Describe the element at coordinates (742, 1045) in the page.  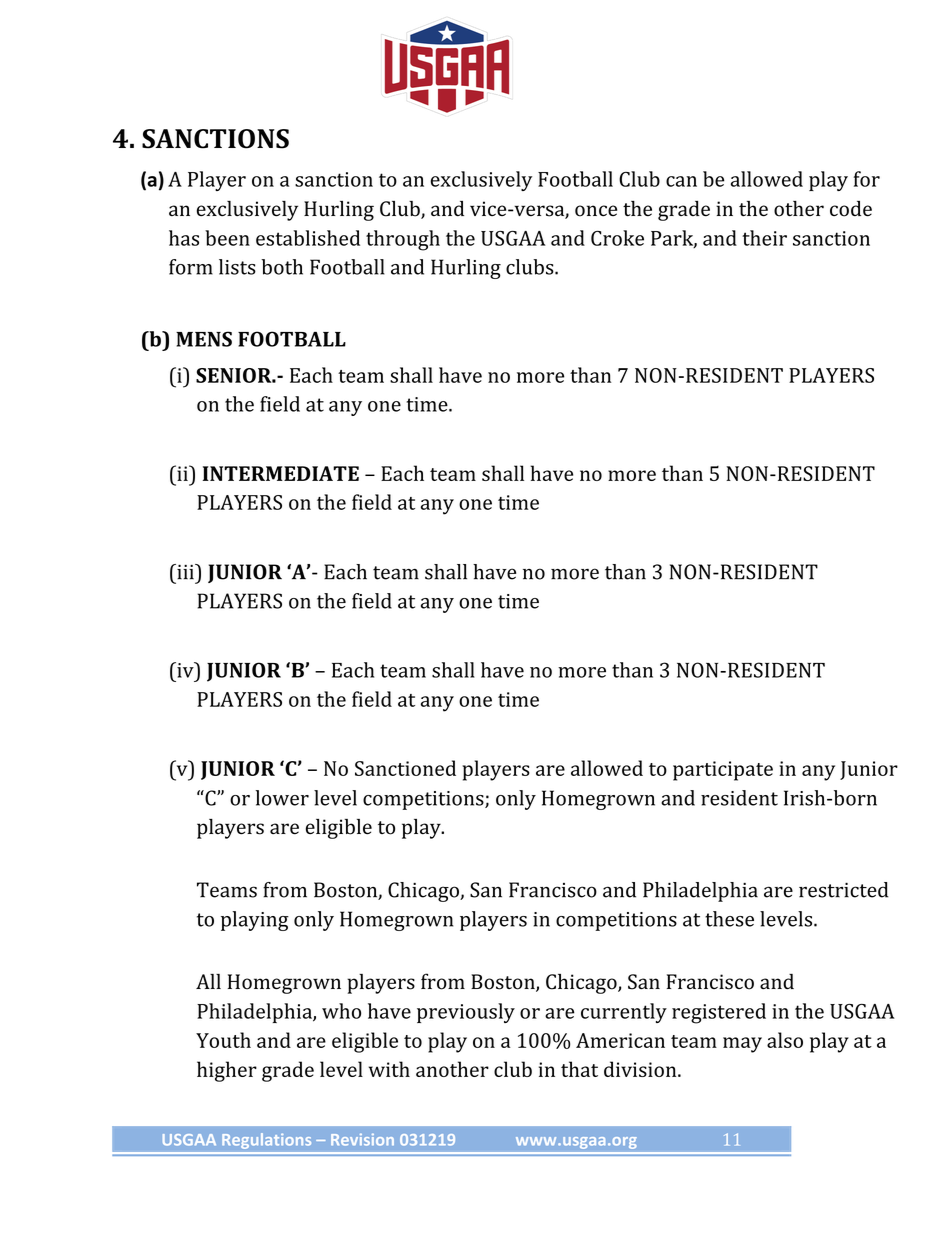
I see `may` at that location.
